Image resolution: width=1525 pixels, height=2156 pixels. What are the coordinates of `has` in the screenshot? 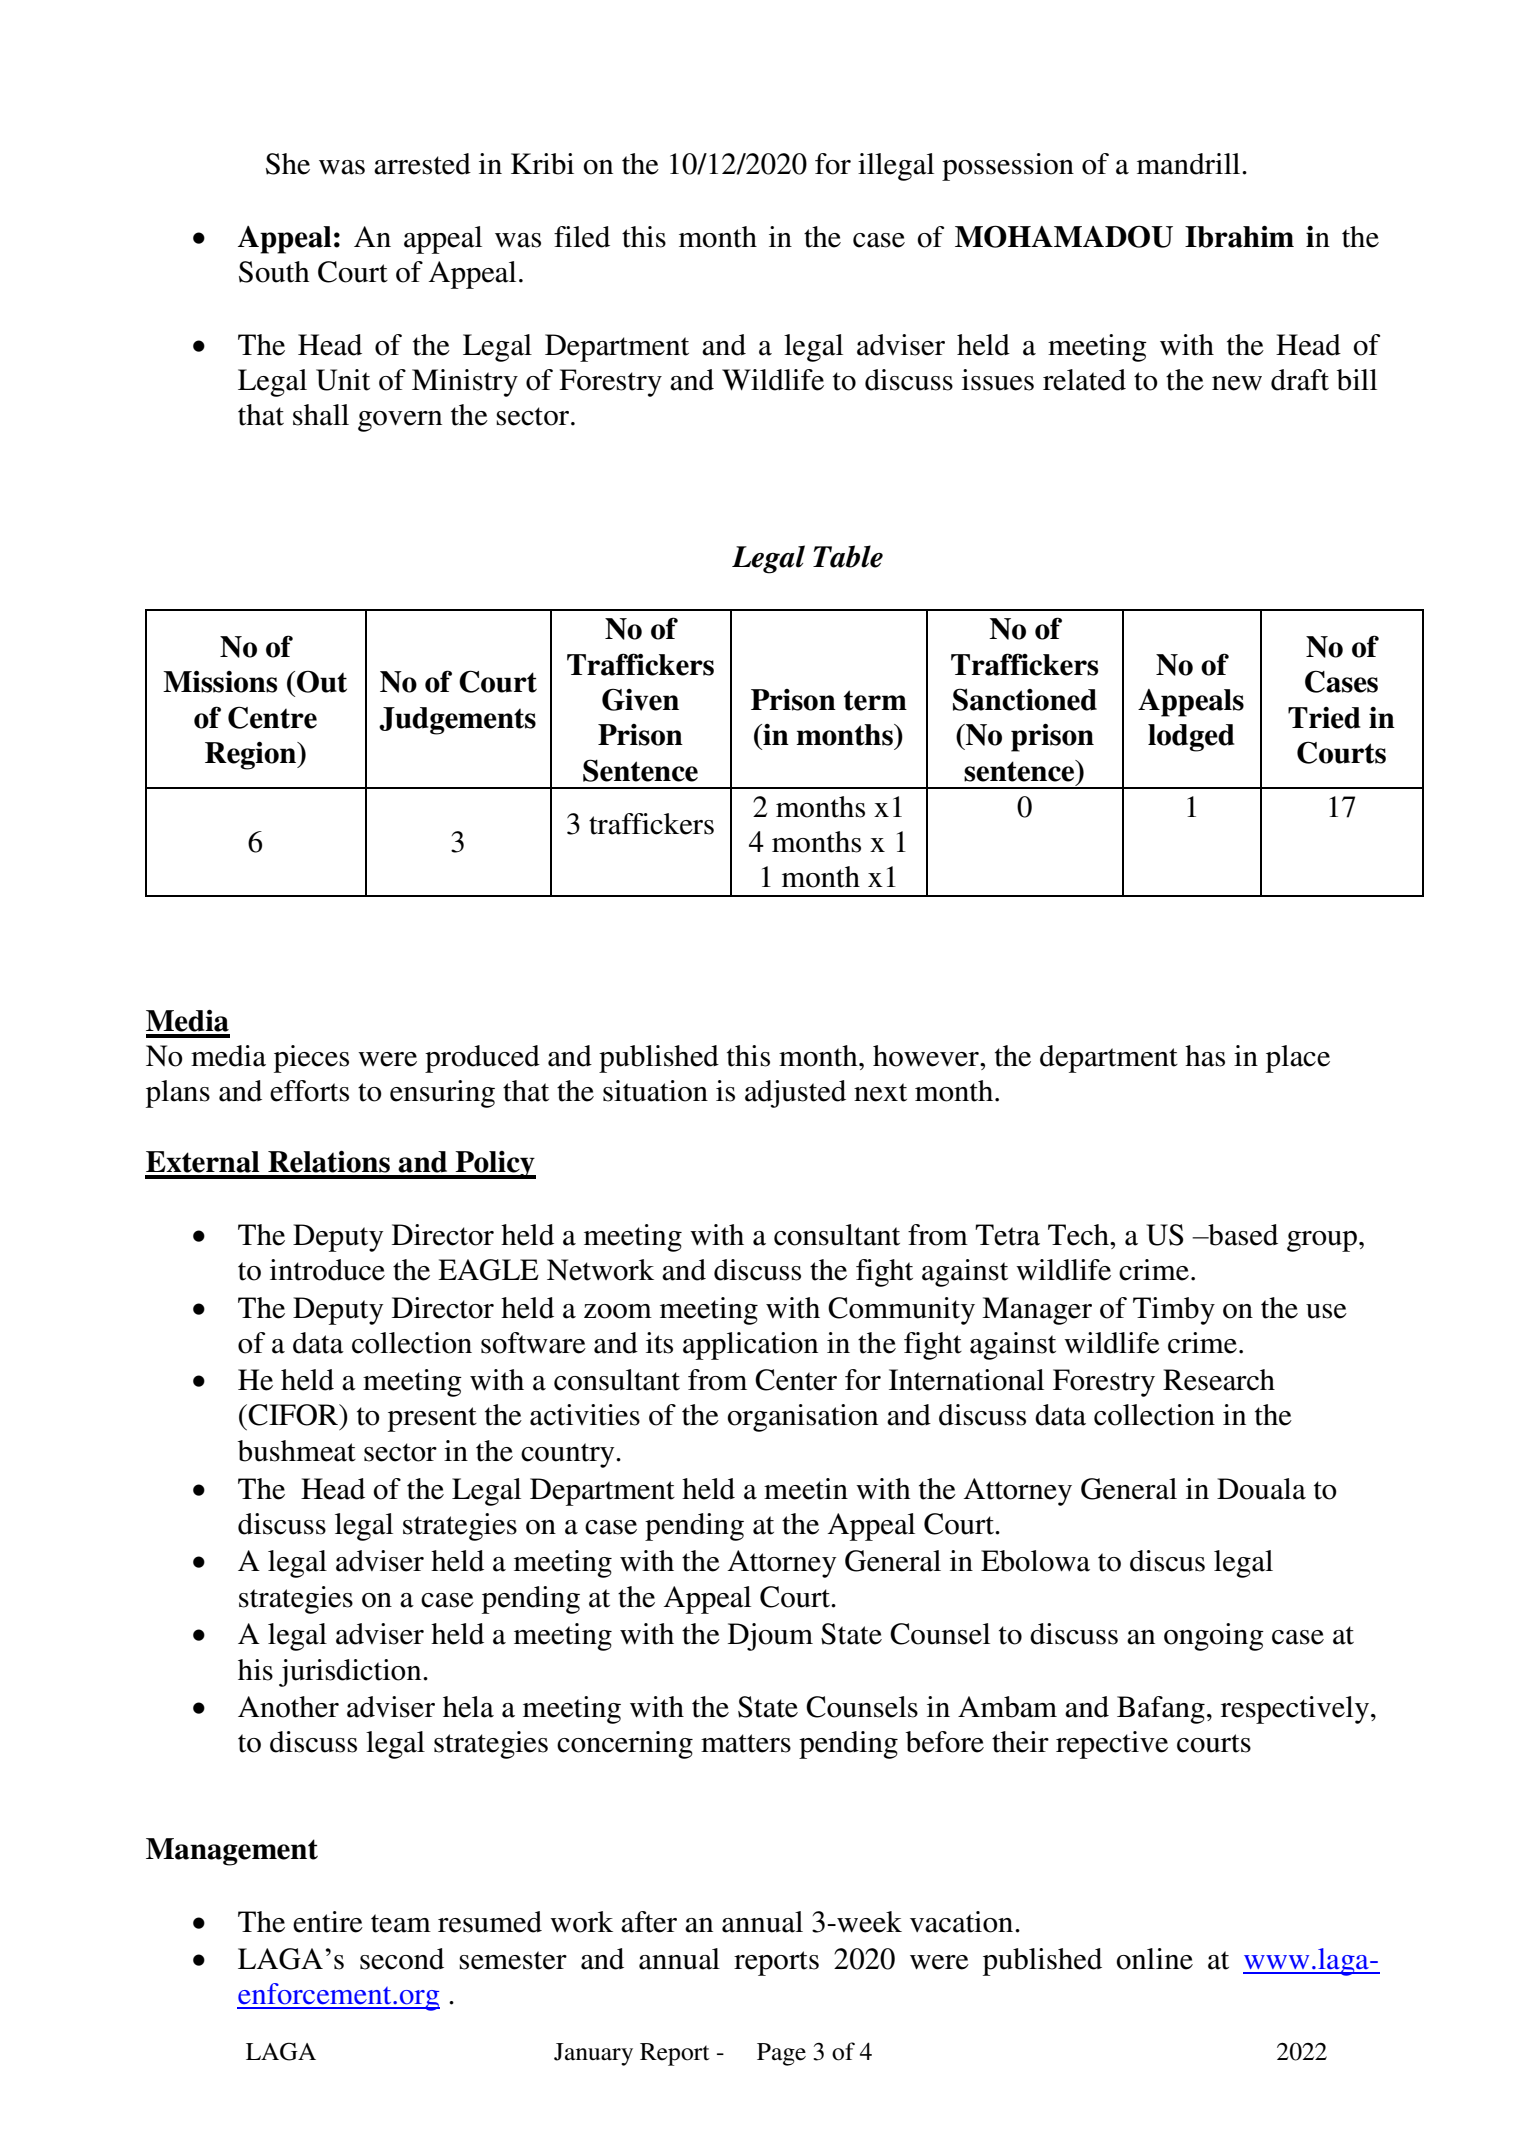 It's located at (1205, 1056).
